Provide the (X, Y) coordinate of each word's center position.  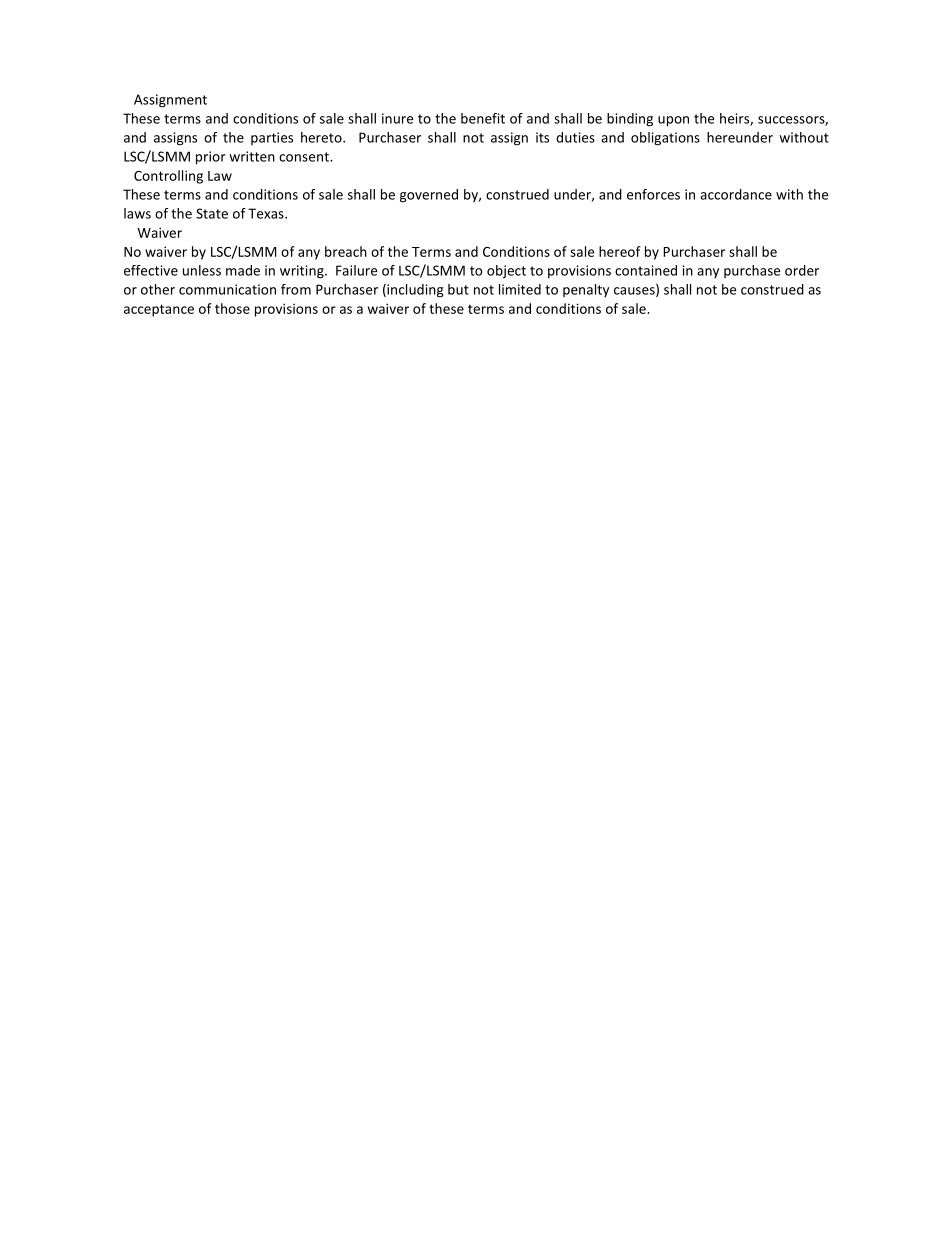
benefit (483, 118)
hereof (620, 251)
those (232, 308)
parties (272, 138)
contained (646, 270)
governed (429, 196)
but (458, 289)
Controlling (168, 177)
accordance (736, 194)
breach (346, 251)
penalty (586, 290)
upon (673, 121)
